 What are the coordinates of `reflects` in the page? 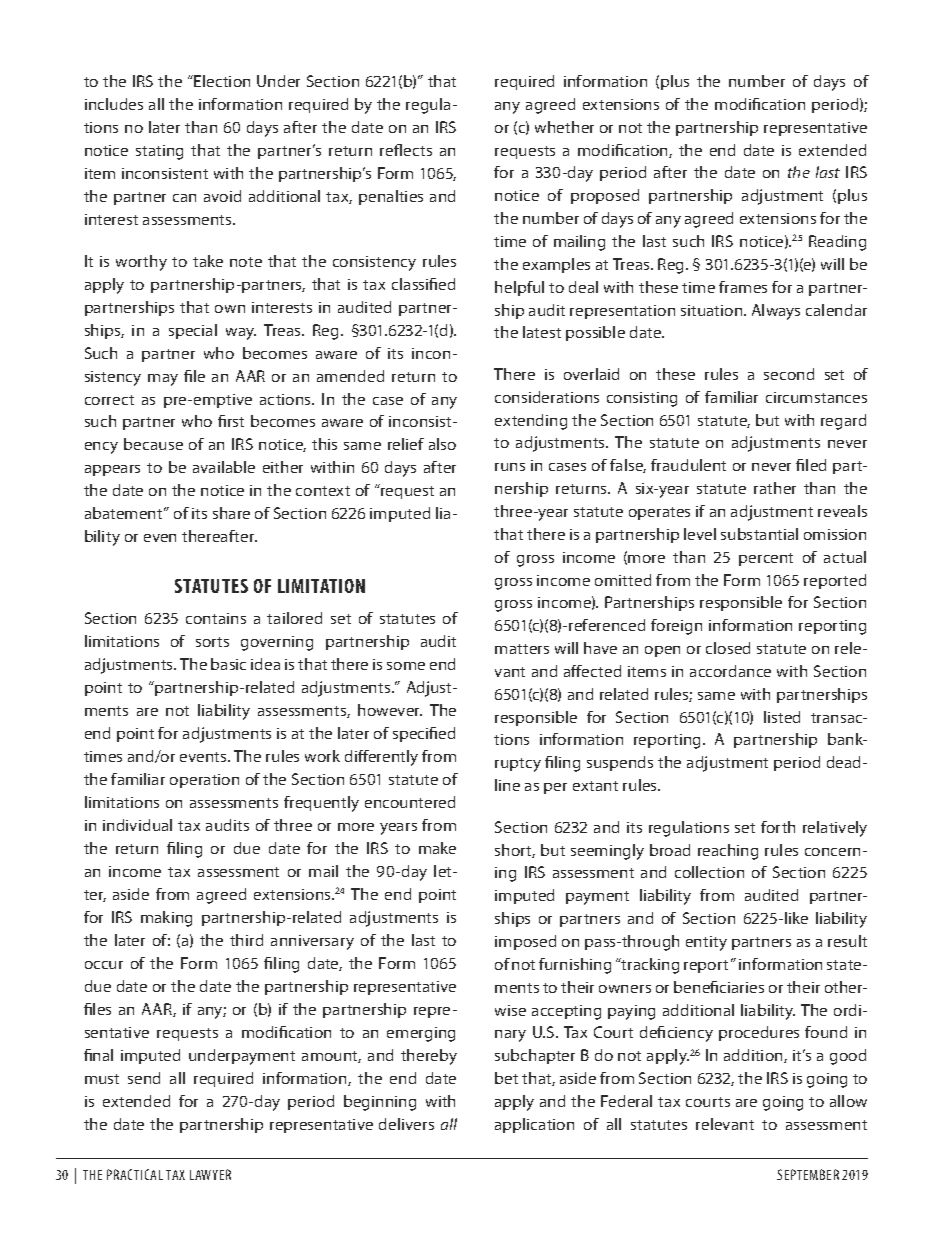 It's located at (406, 150).
